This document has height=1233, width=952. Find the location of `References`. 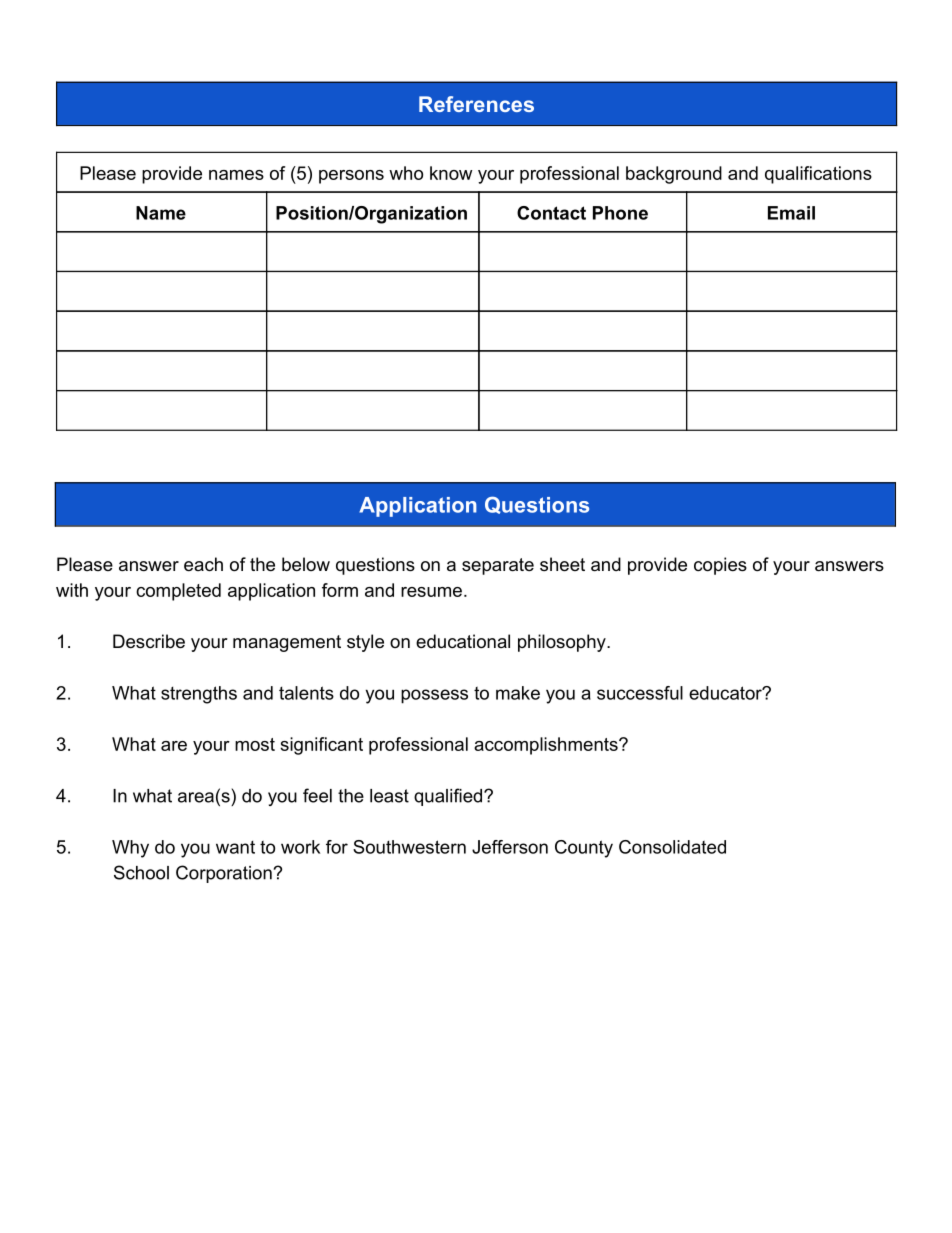

References is located at coordinates (476, 104).
